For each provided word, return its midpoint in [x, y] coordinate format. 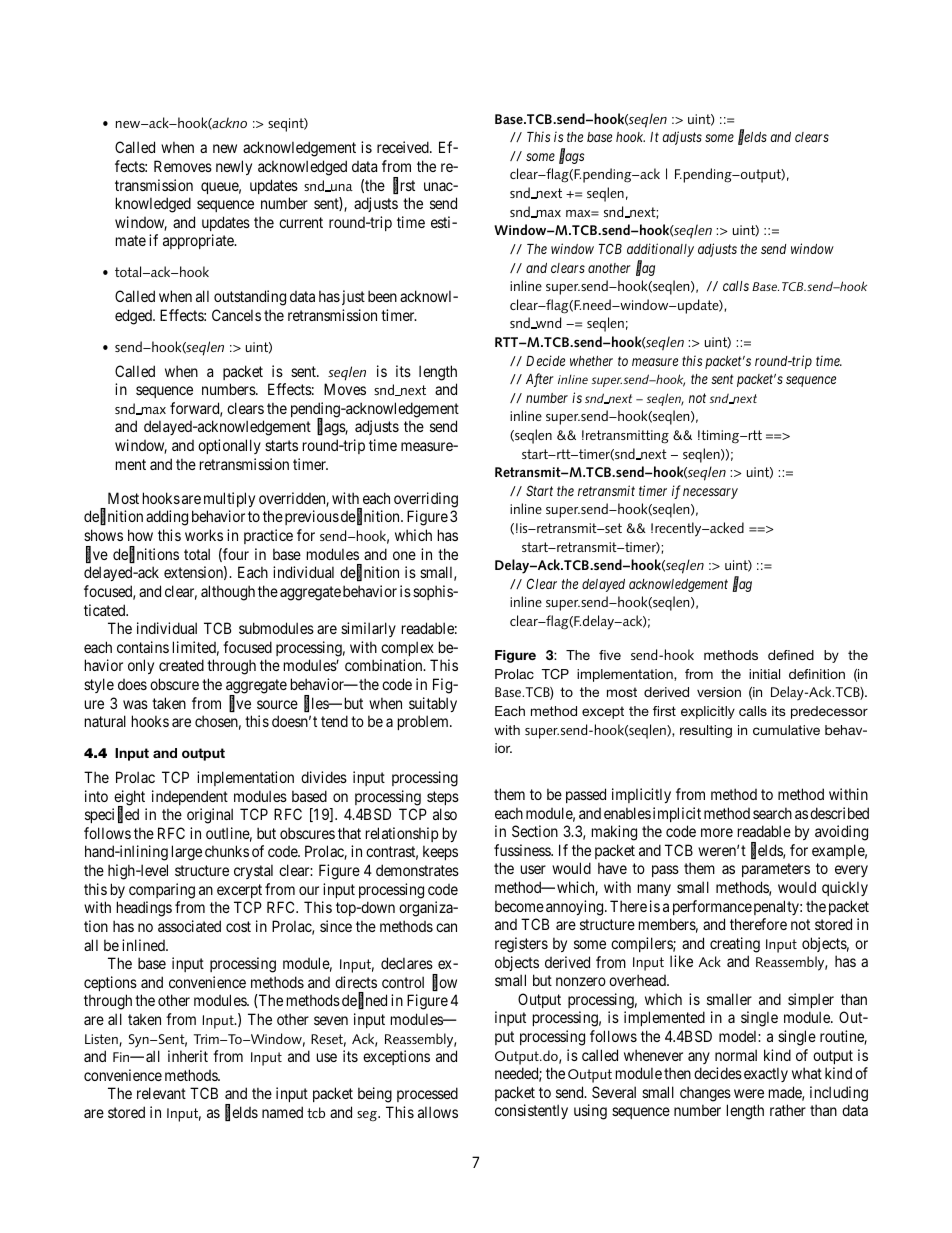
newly [234, 167]
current [301, 222]
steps [443, 798]
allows [438, 1112]
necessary [710, 493]
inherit [188, 1056]
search [772, 813]
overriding [426, 500]
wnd [547, 323]
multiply [229, 499]
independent [190, 797]
